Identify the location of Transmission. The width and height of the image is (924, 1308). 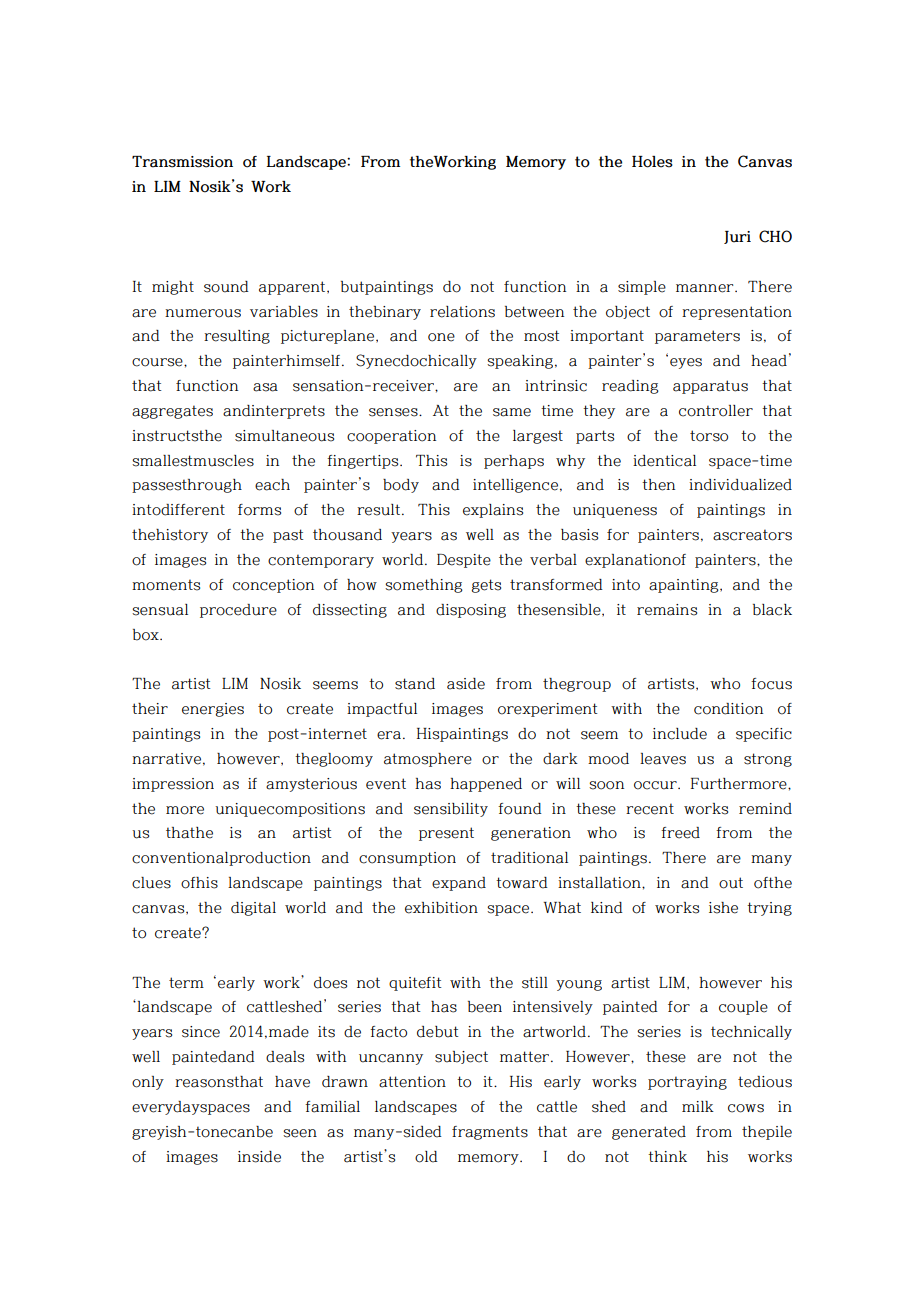
(182, 162).
